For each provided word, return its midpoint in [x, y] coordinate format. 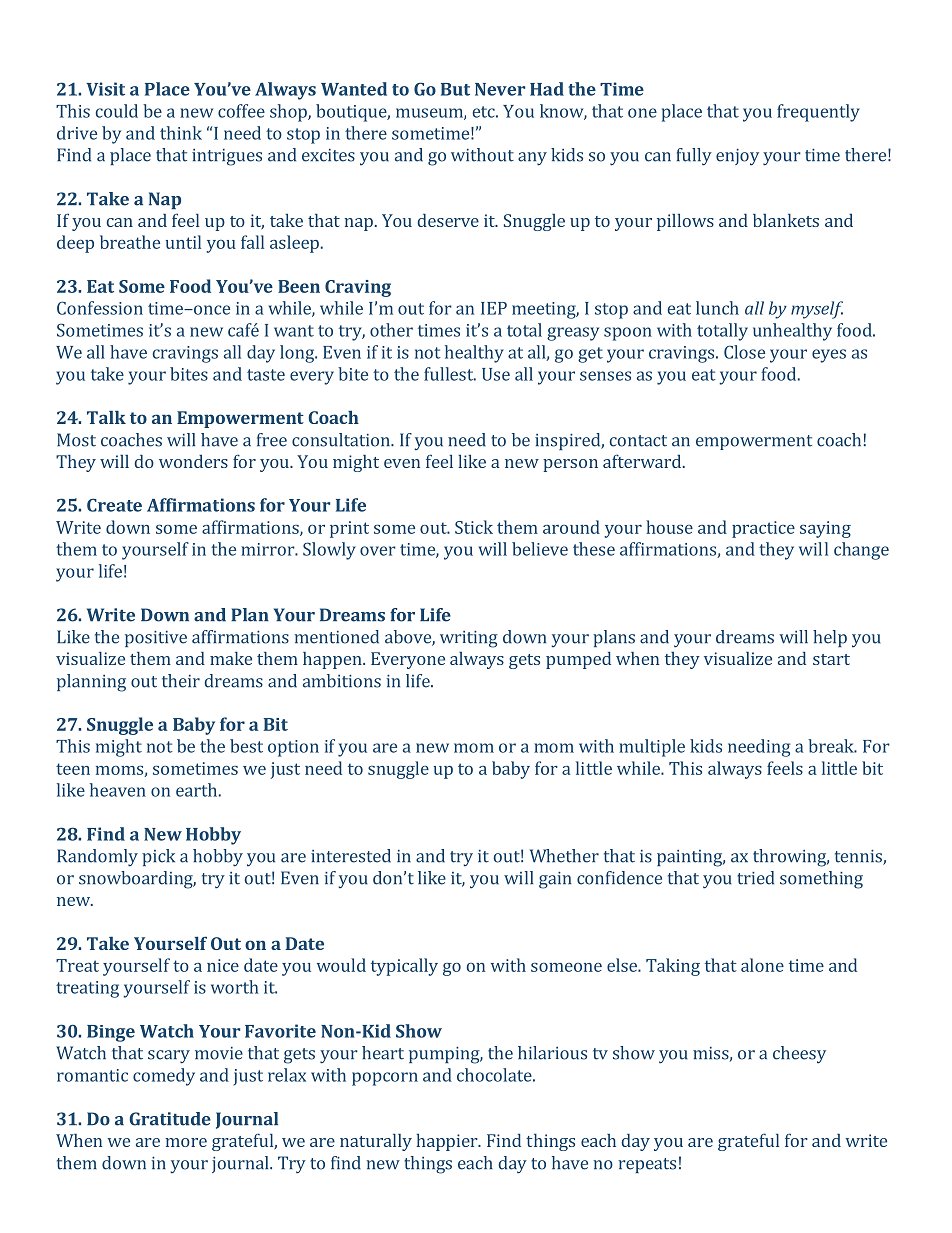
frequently [818, 113]
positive [156, 639]
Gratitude [170, 1119]
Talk [106, 417]
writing [469, 639]
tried [755, 878]
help [830, 638]
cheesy [799, 1054]
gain [555, 880]
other [391, 330]
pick [158, 857]
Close [744, 352]
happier [448, 1142]
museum [430, 114]
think [181, 133]
